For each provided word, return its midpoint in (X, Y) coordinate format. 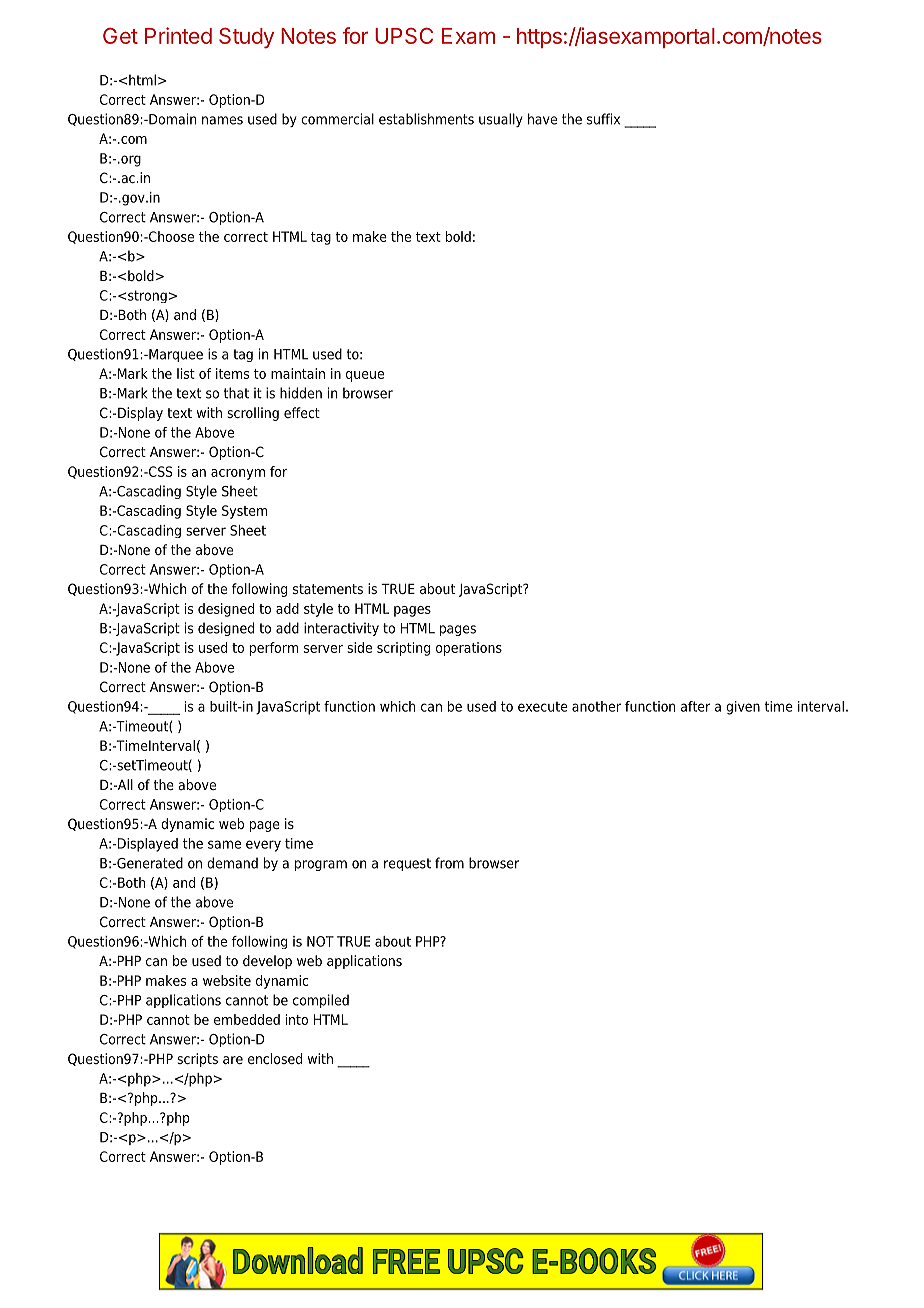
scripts (197, 1060)
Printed (178, 35)
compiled (321, 1001)
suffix (603, 119)
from (449, 863)
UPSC (404, 36)
